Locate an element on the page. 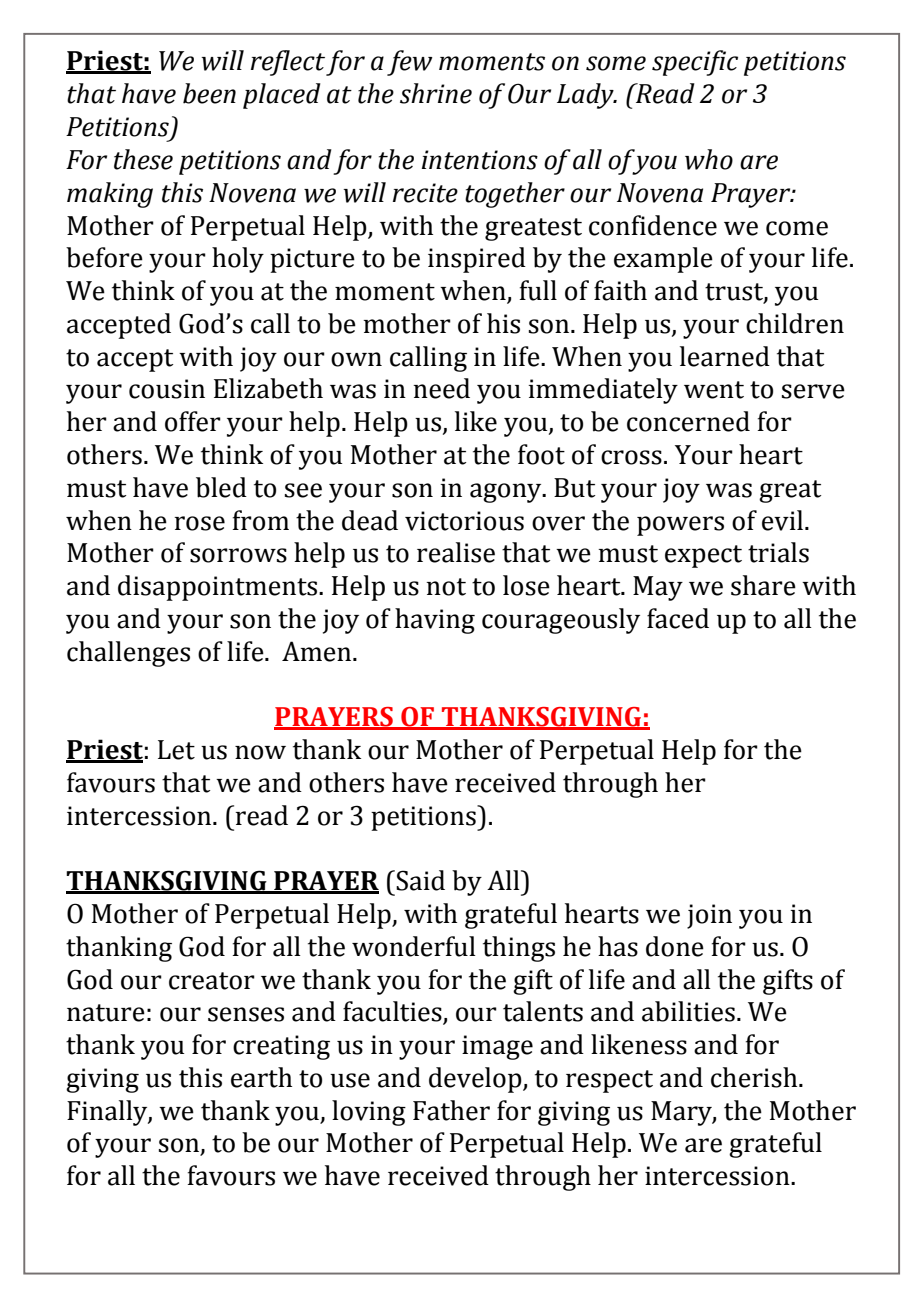 This document has width=924, height=1308. shrine is located at coordinates (436, 93).
